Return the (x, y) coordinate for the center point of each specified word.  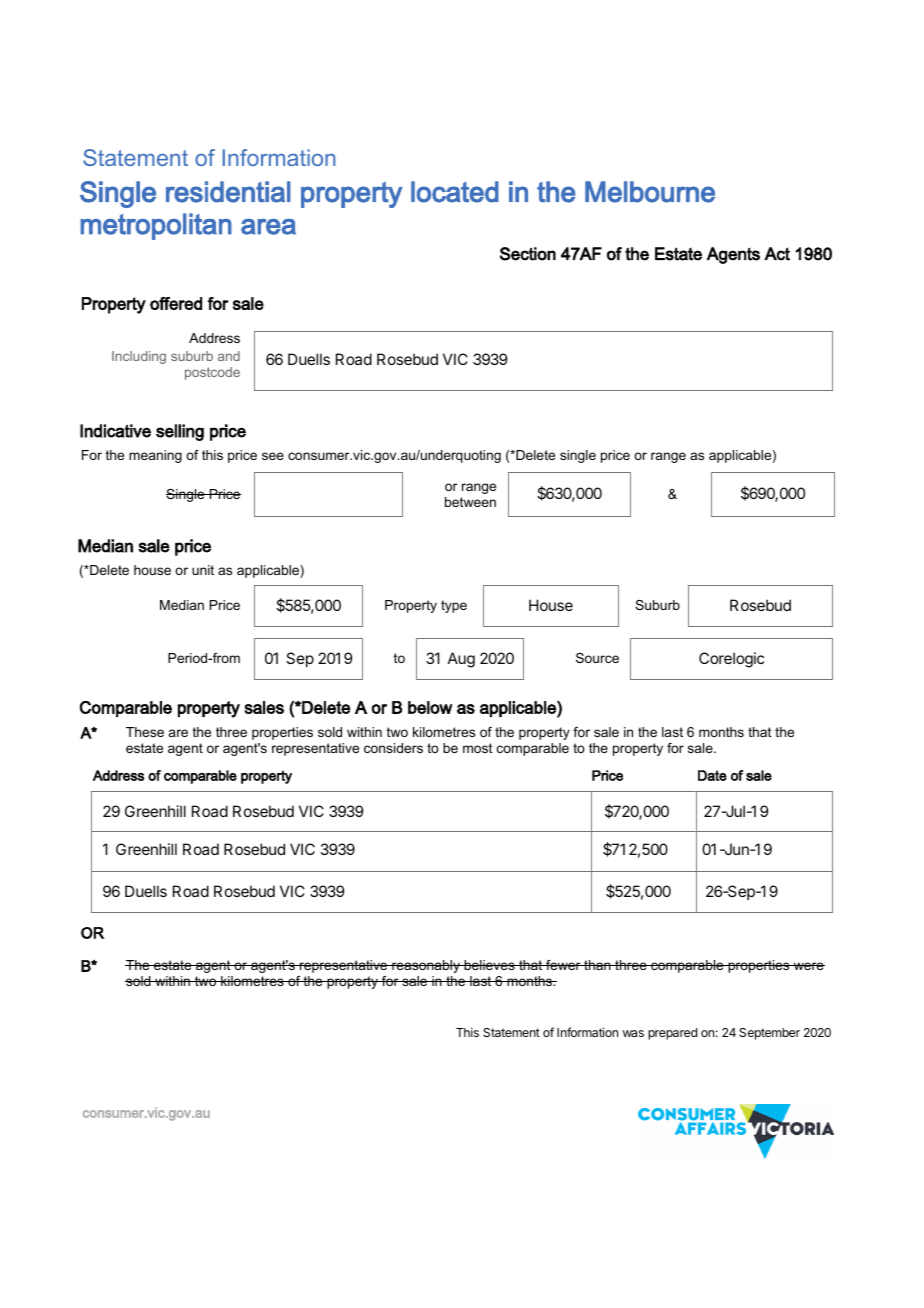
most (478, 748)
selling (180, 432)
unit (203, 570)
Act (777, 254)
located (455, 192)
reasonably (426, 966)
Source (597, 658)
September (769, 1034)
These (145, 732)
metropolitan (156, 226)
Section (528, 254)
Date (712, 775)
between (470, 502)
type (454, 606)
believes (489, 965)
